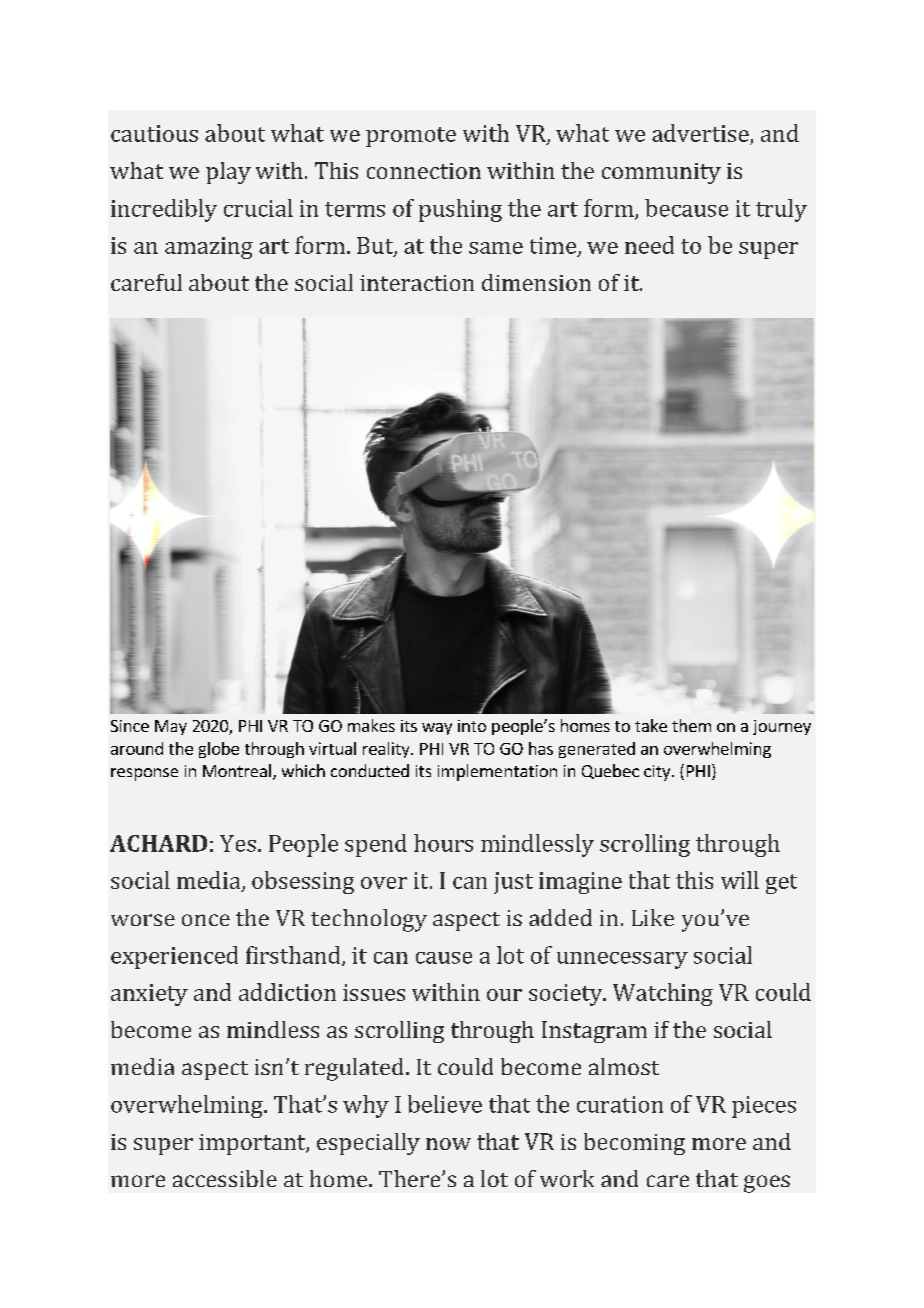  Describe the element at coordinates (228, 173) in the page. I see `play` at that location.
